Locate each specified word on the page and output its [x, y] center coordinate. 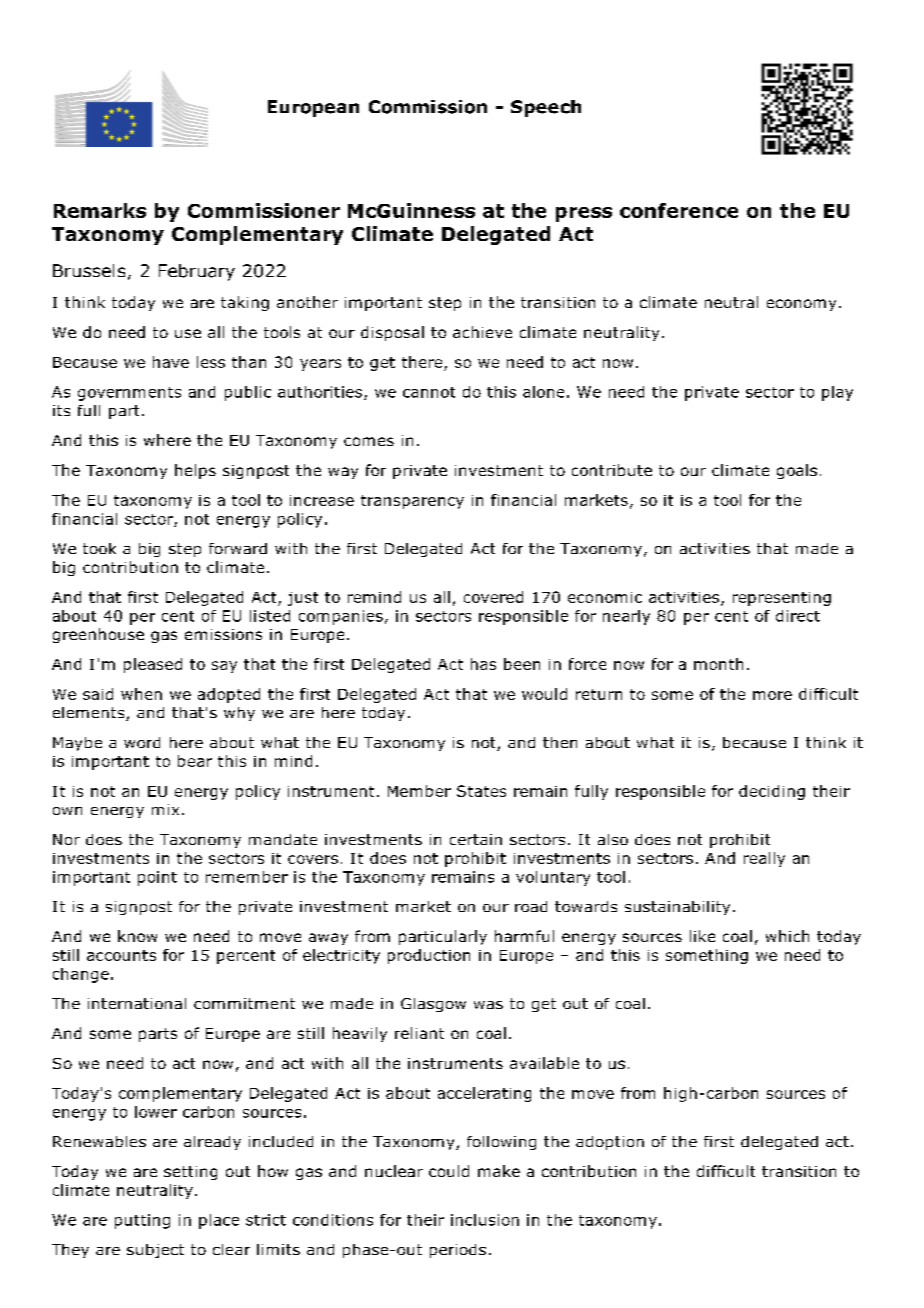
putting [142, 1221]
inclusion [485, 1220]
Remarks [100, 210]
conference [679, 210]
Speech [546, 108]
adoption [610, 1143]
